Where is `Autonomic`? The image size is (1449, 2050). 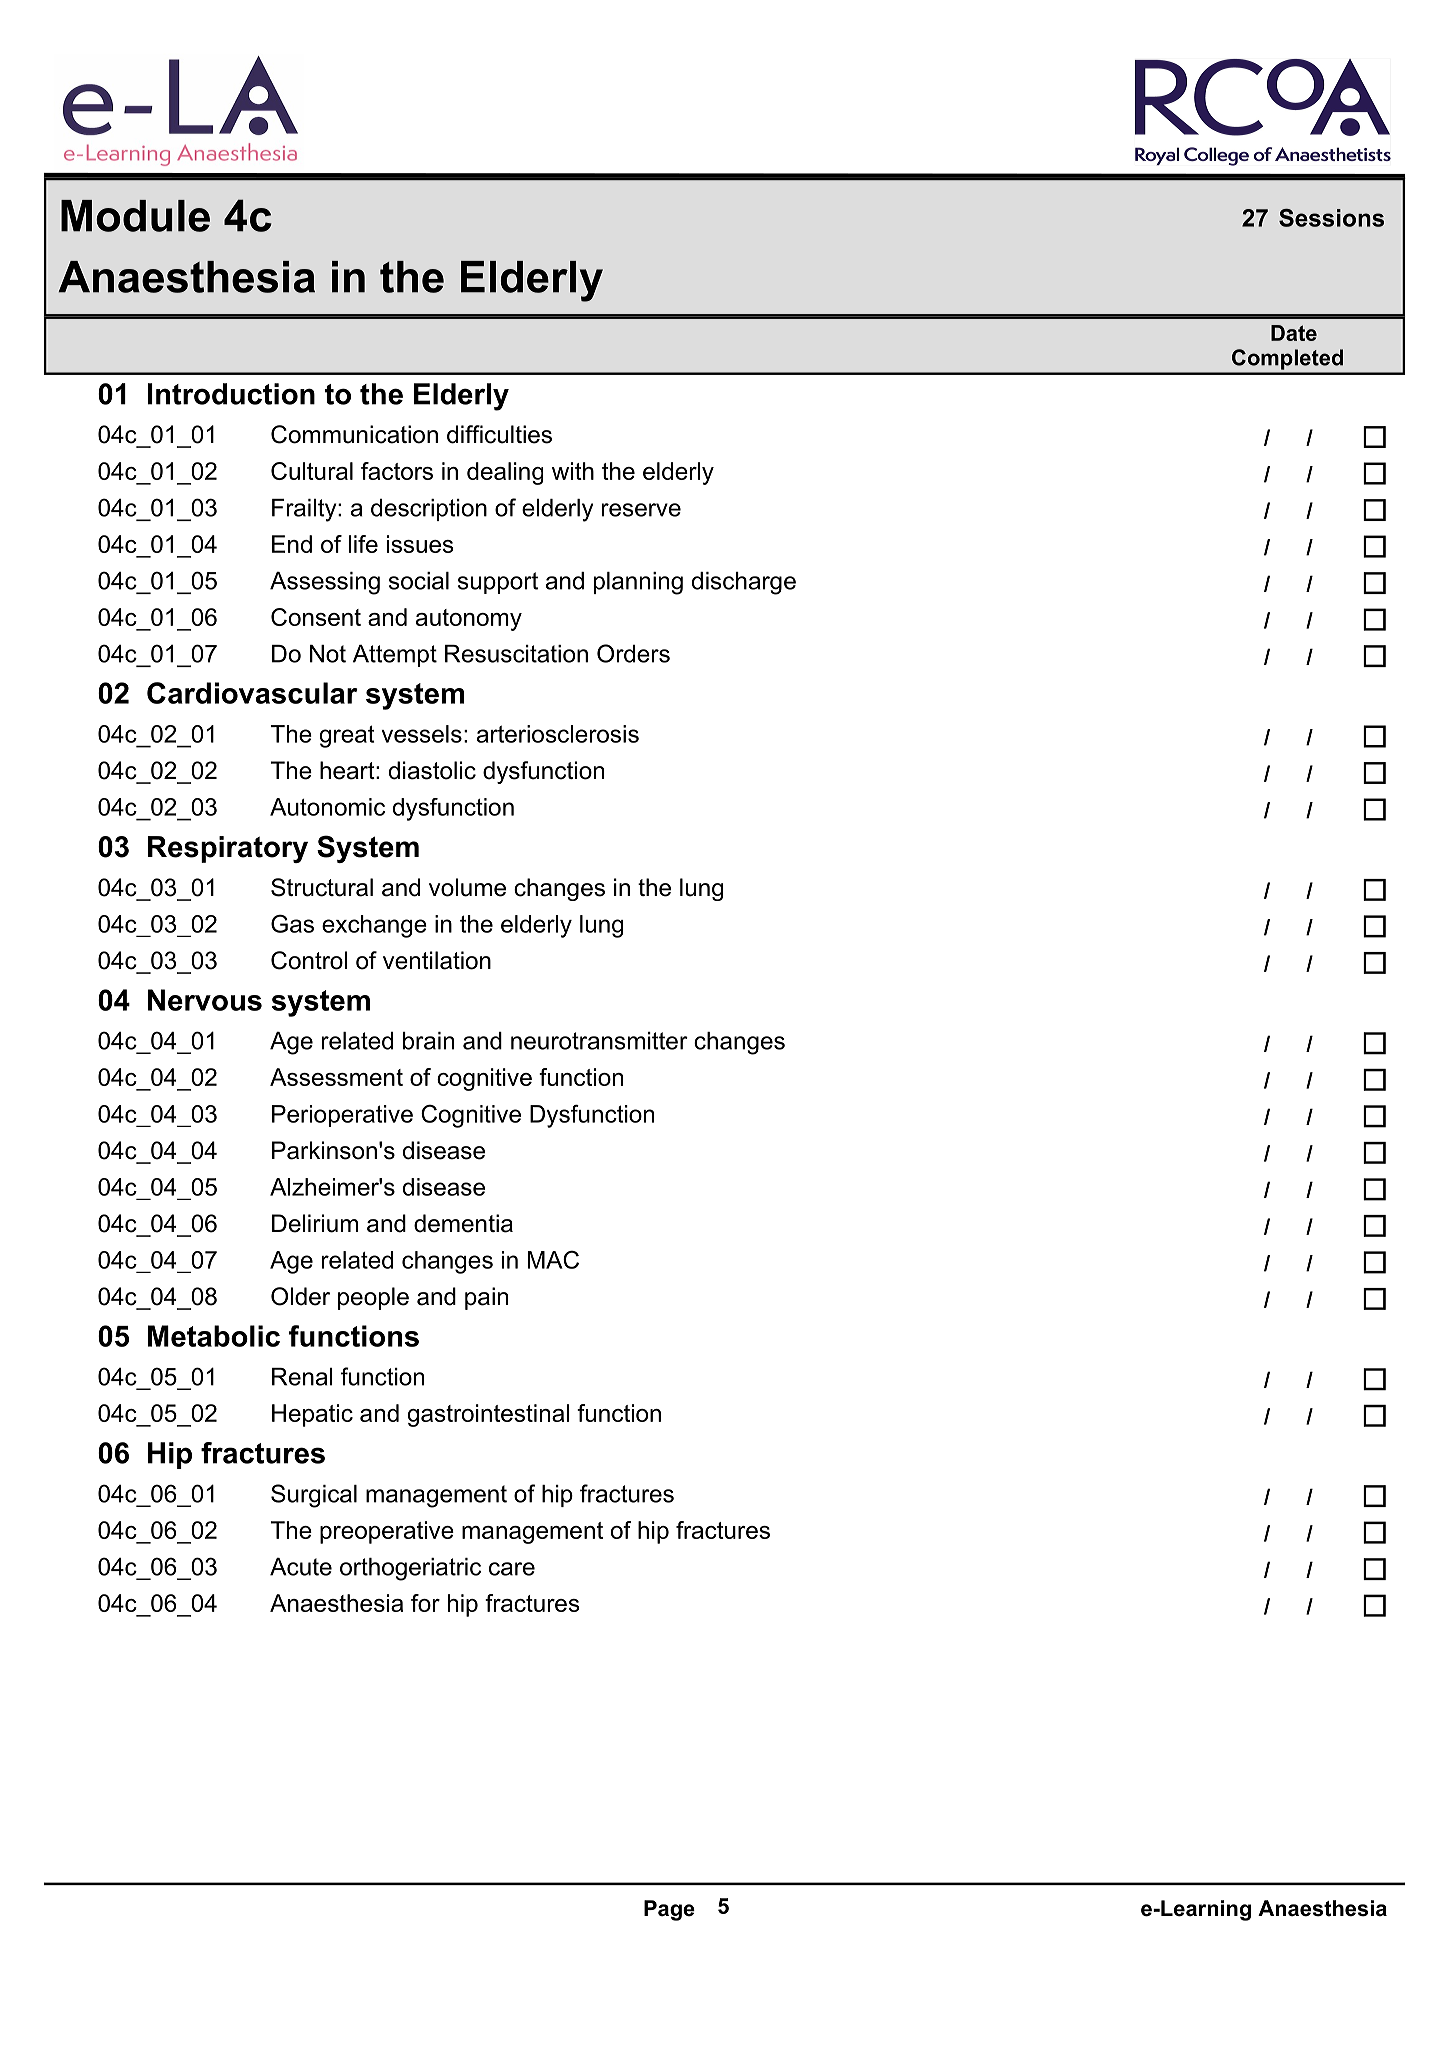
Autonomic is located at coordinates (327, 807).
